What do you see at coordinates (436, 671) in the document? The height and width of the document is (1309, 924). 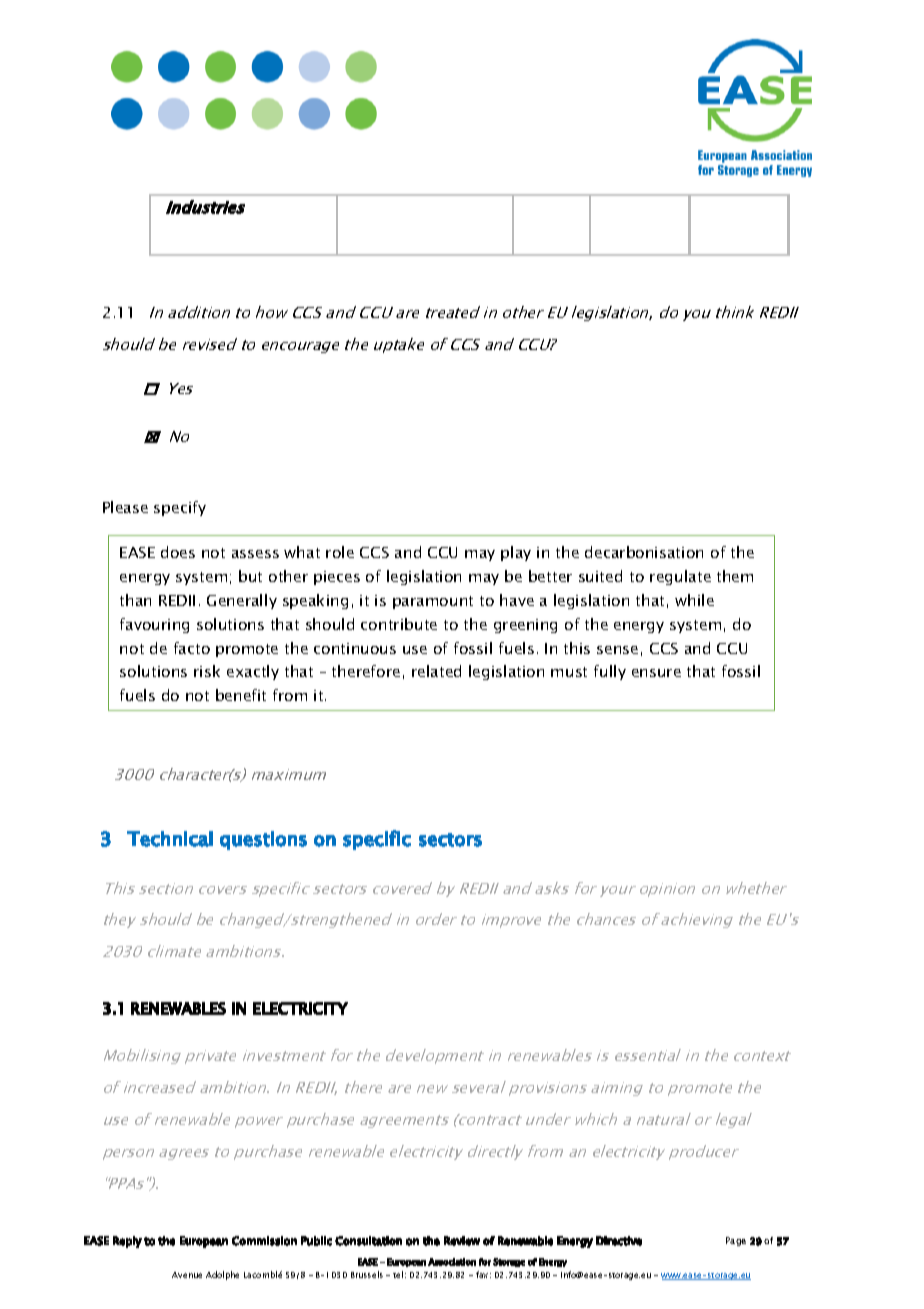 I see `related` at bounding box center [436, 671].
